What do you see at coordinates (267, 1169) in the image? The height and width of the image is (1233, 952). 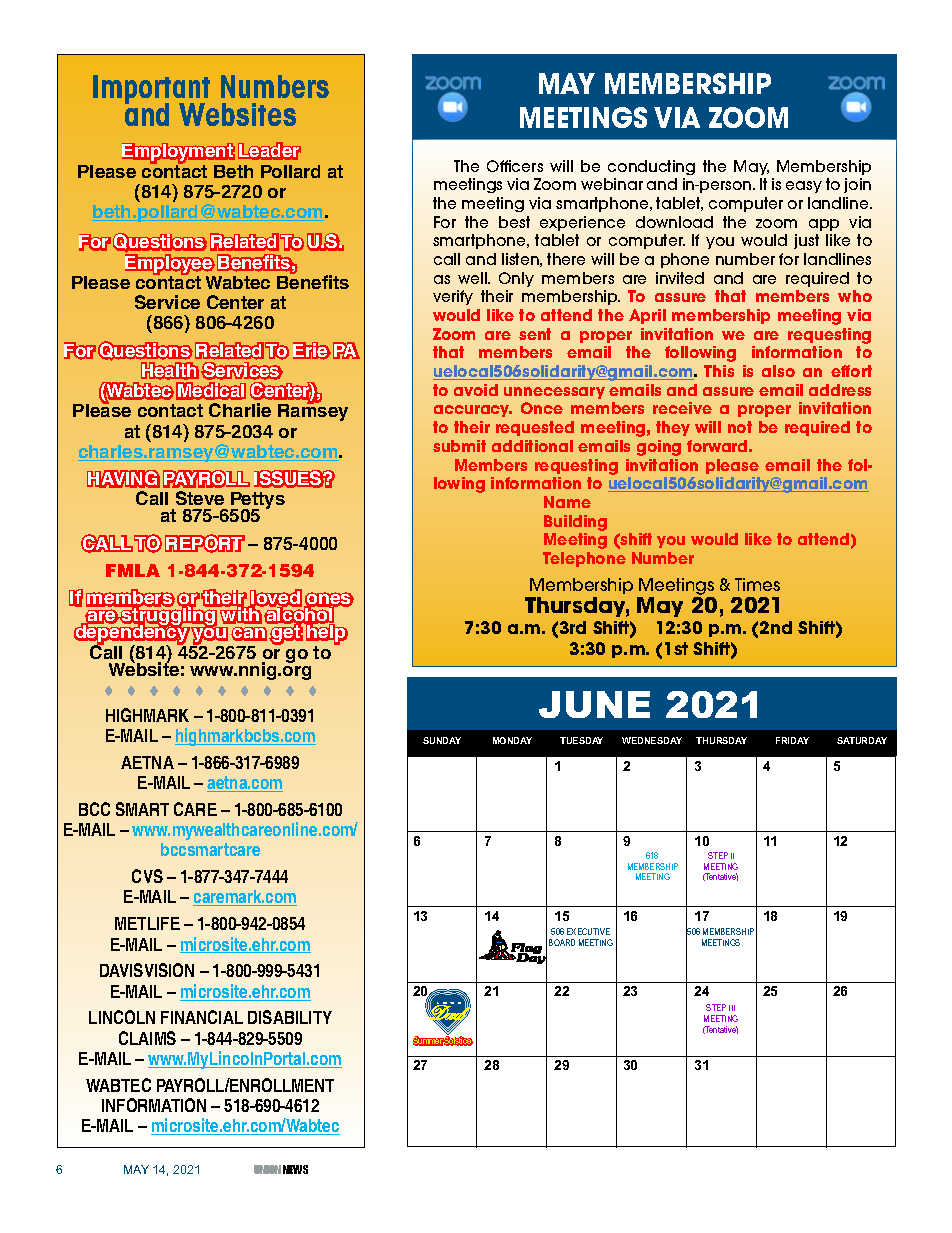 I see `UNION` at bounding box center [267, 1169].
